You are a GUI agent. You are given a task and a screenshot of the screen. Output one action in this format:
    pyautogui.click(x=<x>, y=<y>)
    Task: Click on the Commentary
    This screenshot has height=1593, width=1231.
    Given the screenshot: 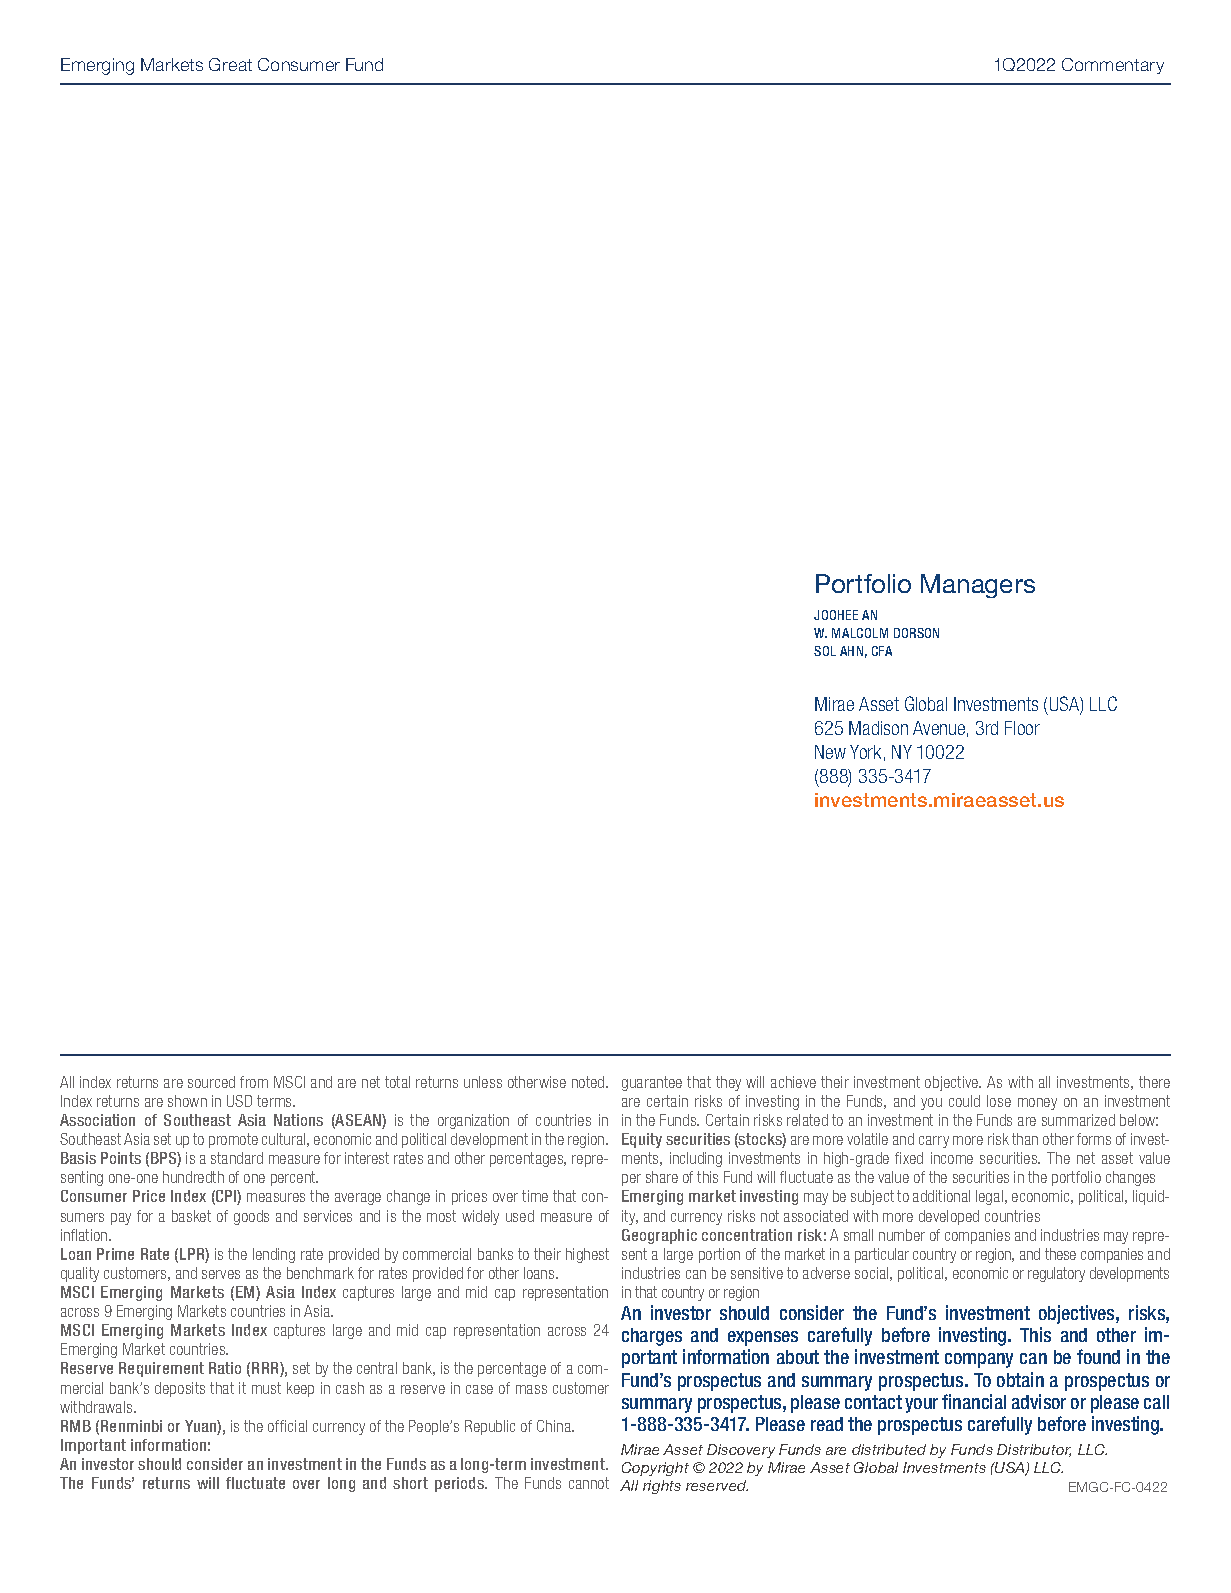 What is the action you would take?
    pyautogui.click(x=1113, y=66)
